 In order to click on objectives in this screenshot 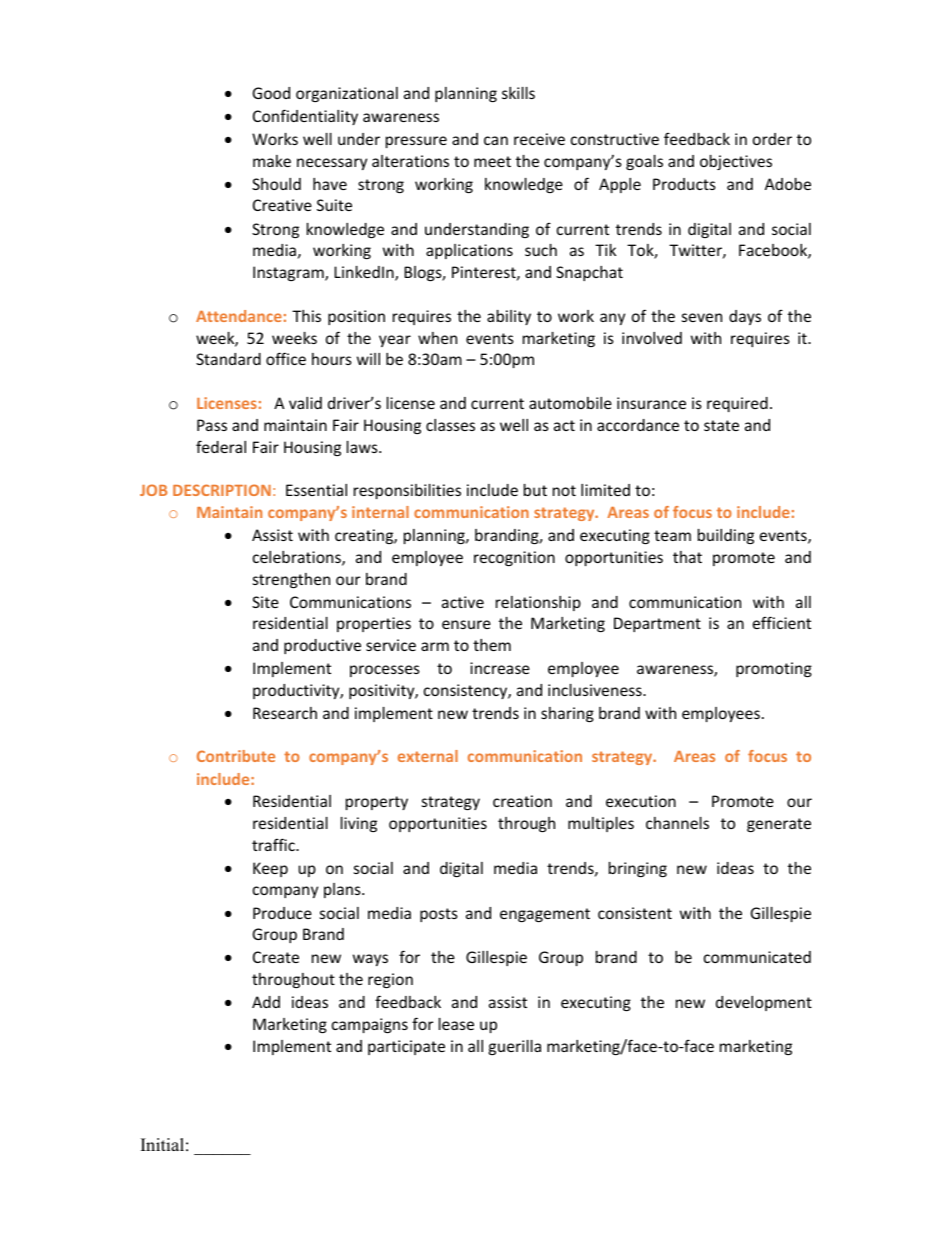, I will do `click(736, 162)`.
